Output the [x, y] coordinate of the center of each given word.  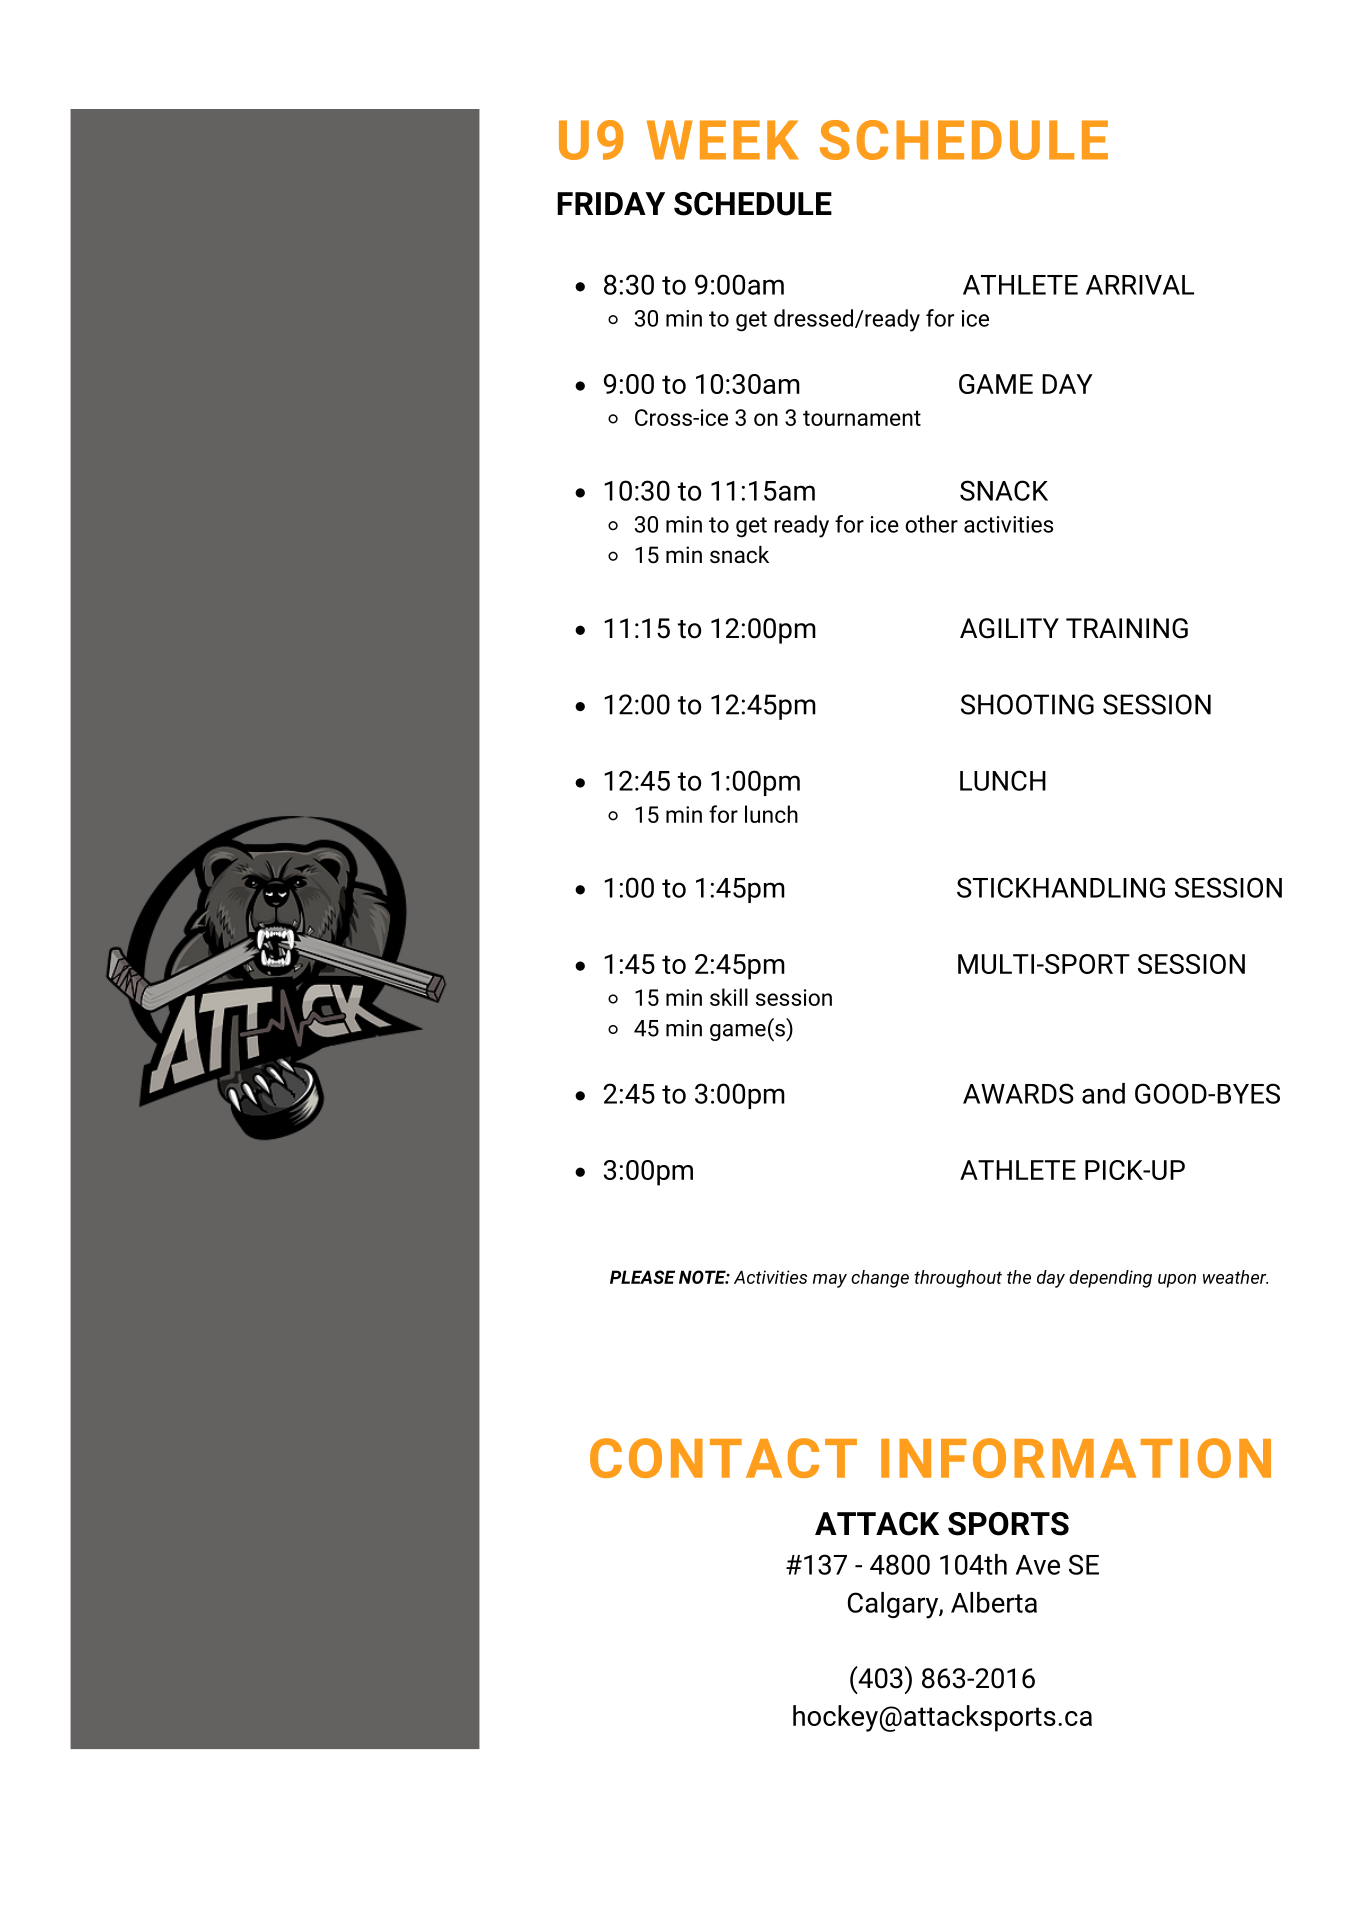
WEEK [723, 140]
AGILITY [1009, 628]
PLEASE [642, 1277]
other [931, 524]
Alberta [994, 1602]
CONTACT [723, 1458]
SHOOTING [1027, 704]
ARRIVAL [1140, 285]
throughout [958, 1279]
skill [729, 997]
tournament [862, 418]
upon [1177, 1281]
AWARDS [1018, 1093]
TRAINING [1127, 628]
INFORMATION [1076, 1458]
